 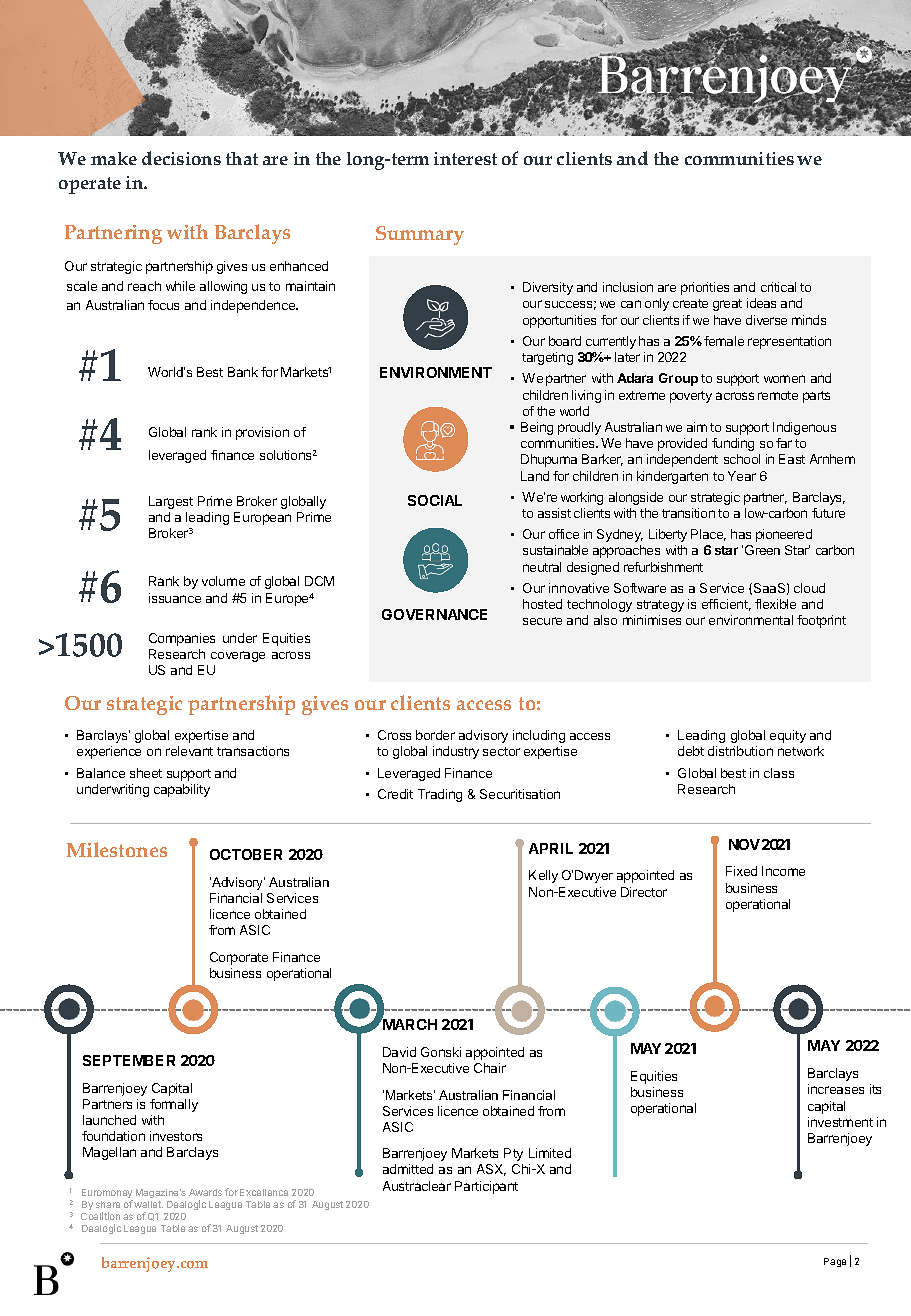 I want to click on critical, so click(x=778, y=287).
